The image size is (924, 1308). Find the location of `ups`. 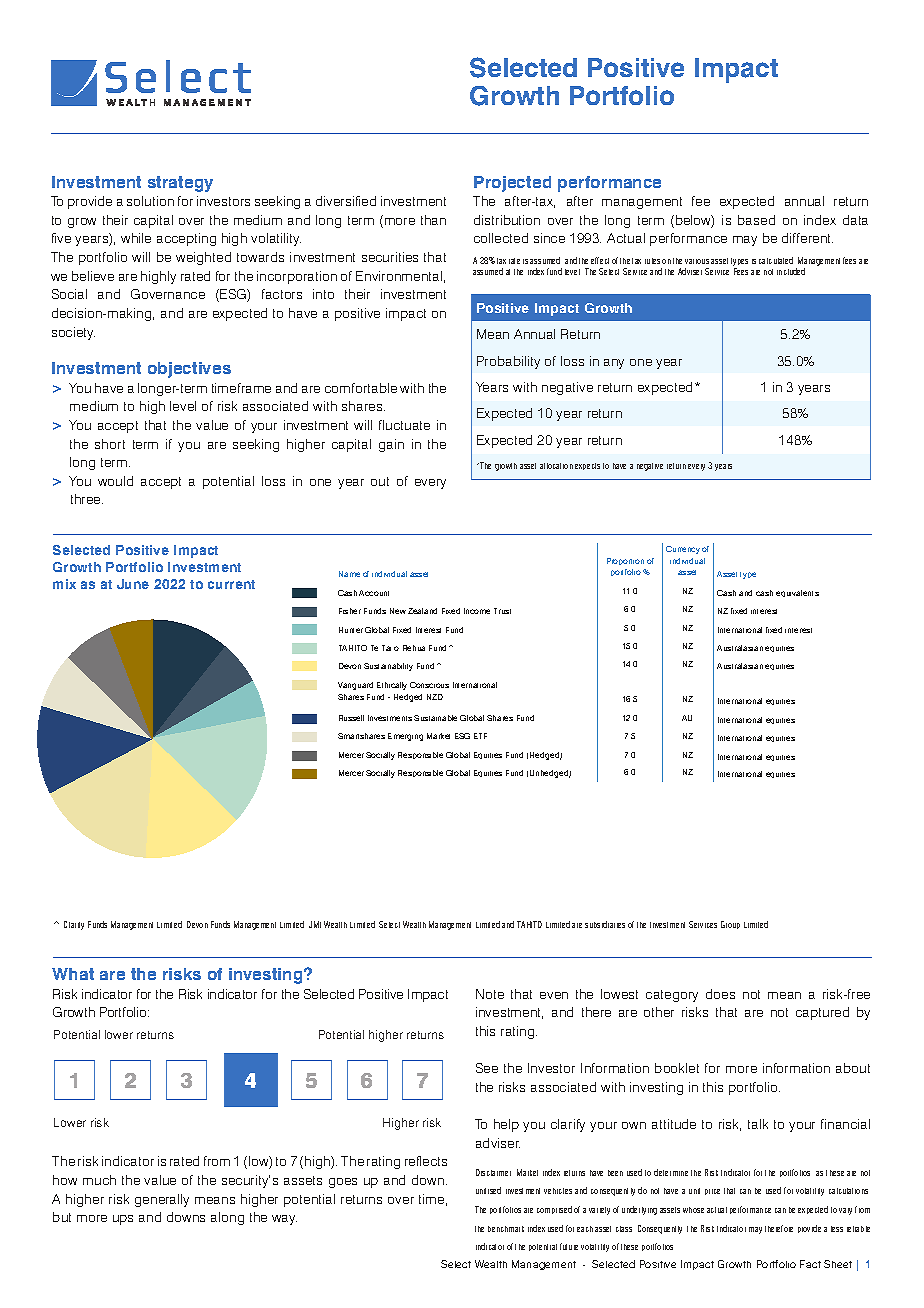

ups is located at coordinates (123, 1220).
